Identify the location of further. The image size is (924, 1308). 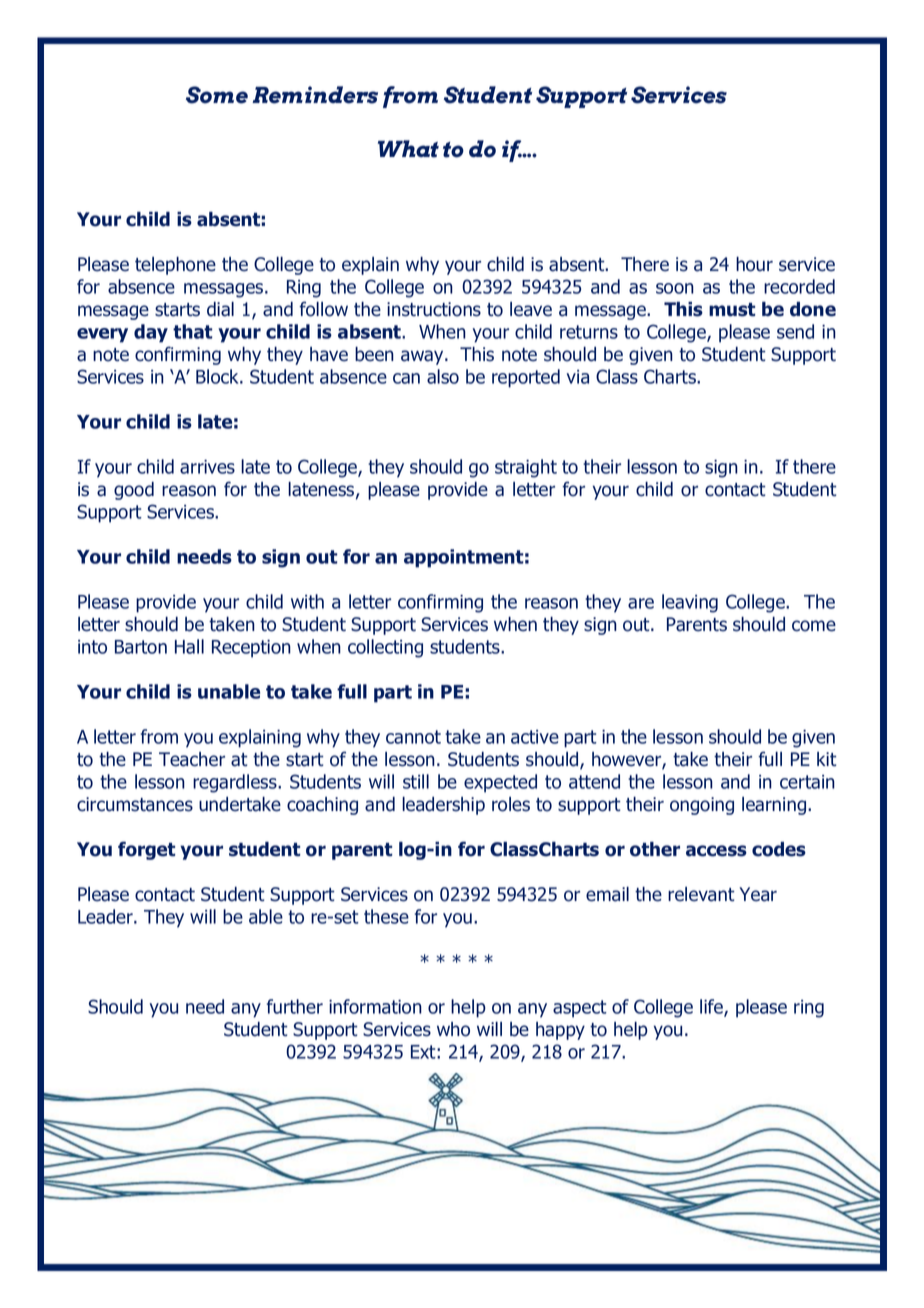
(295, 1006).
